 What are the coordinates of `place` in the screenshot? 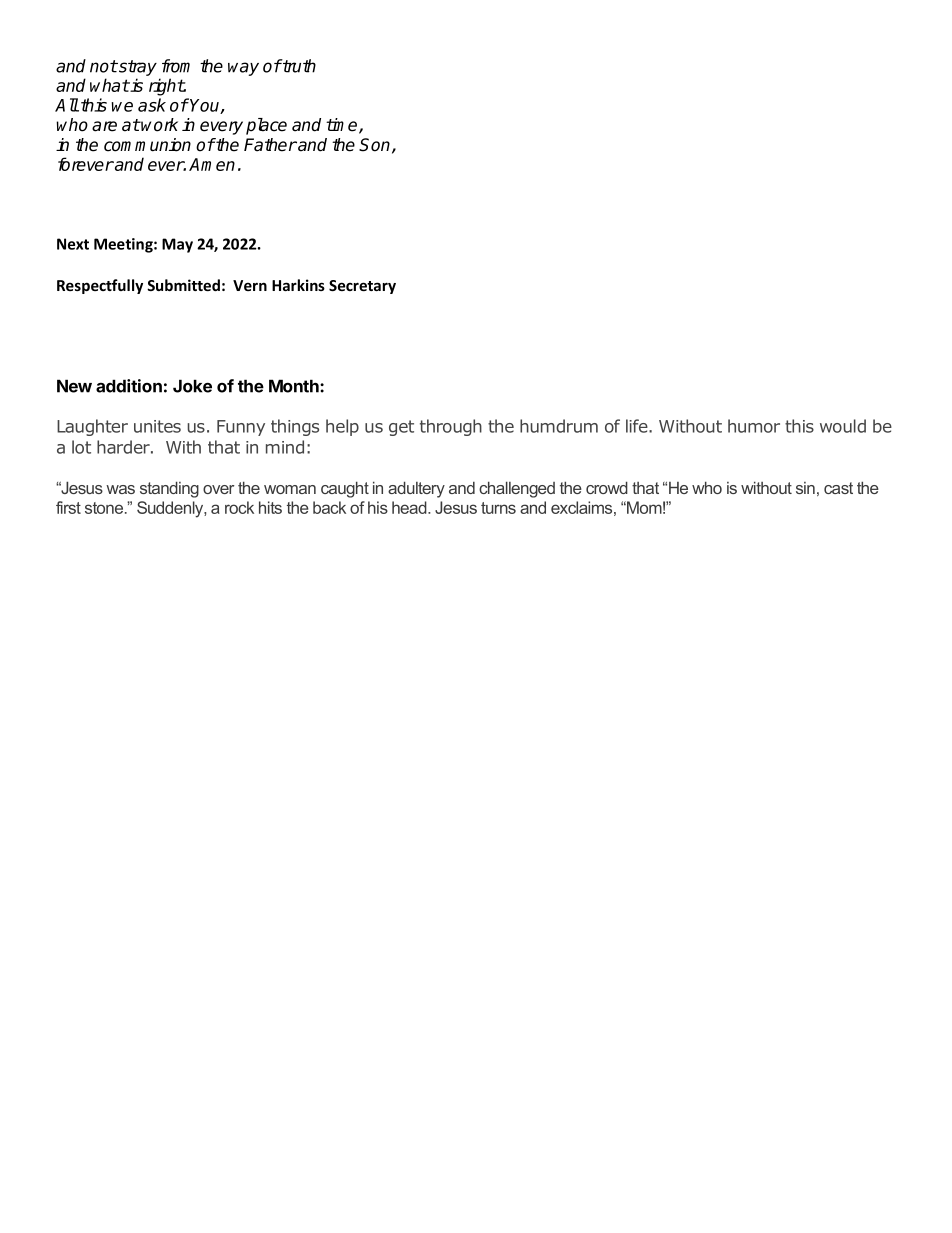 It's located at (266, 126).
